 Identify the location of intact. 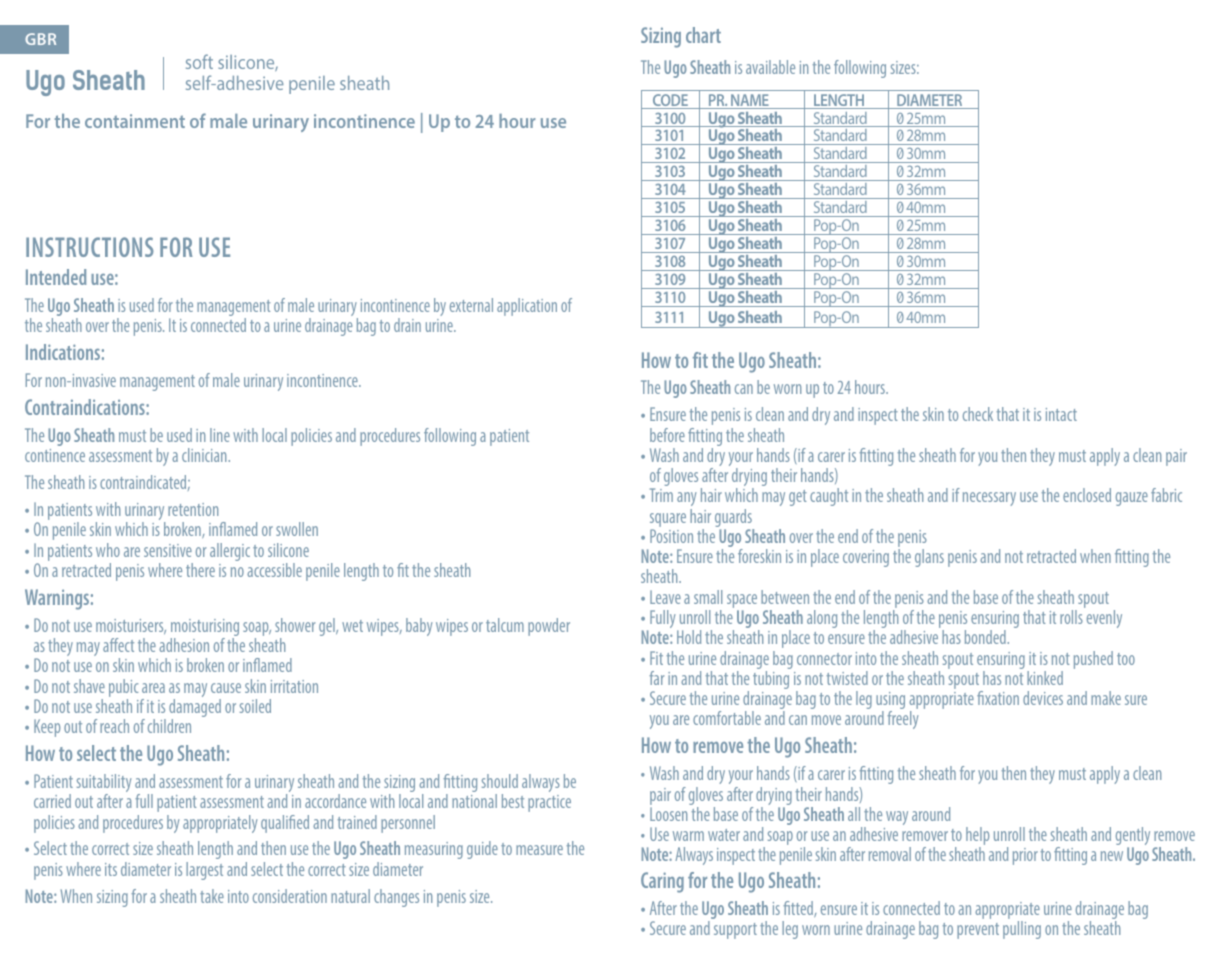
(1061, 414).
